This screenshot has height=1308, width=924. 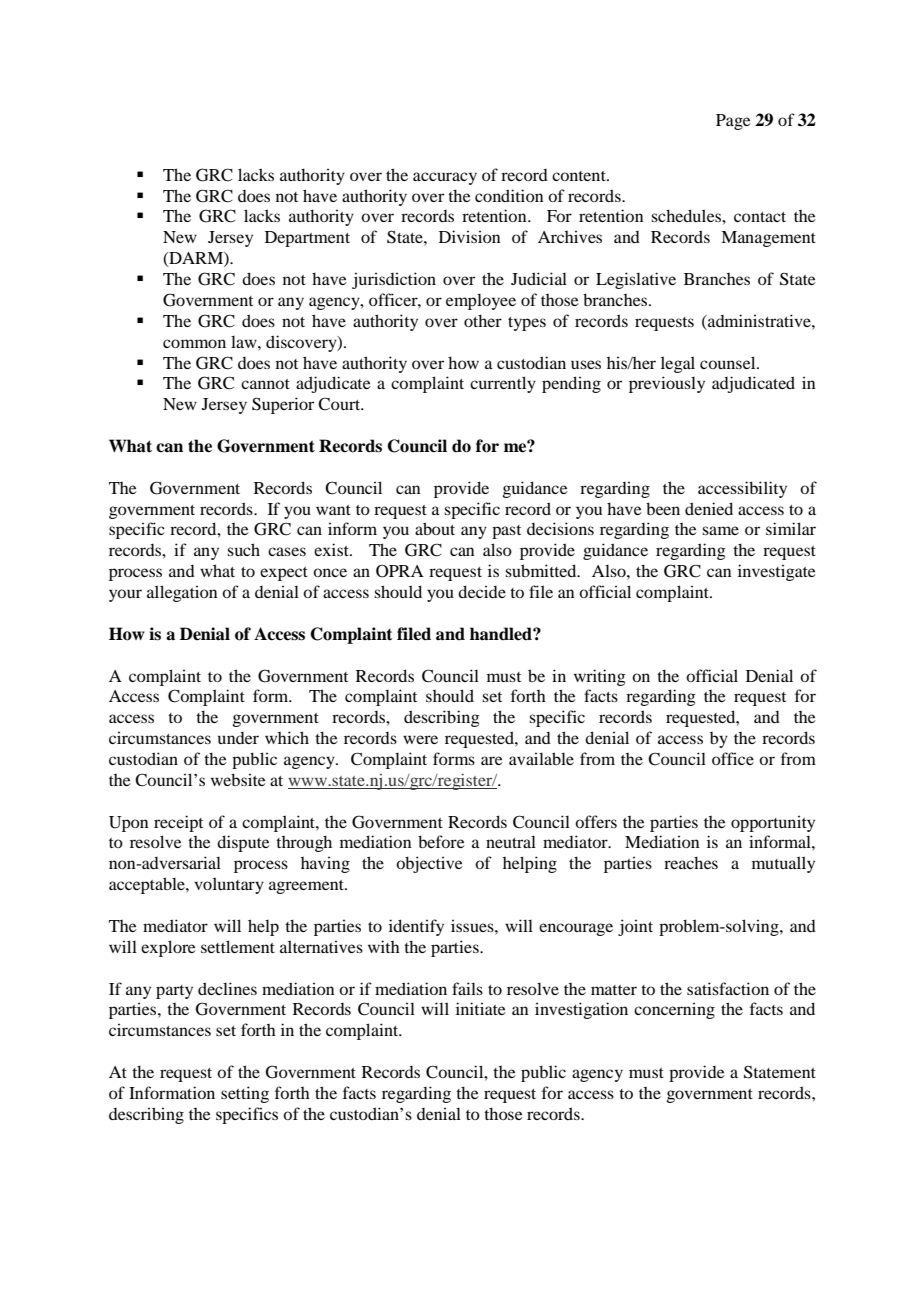 What do you see at coordinates (445, 178) in the screenshot?
I see `accuracy` at bounding box center [445, 178].
